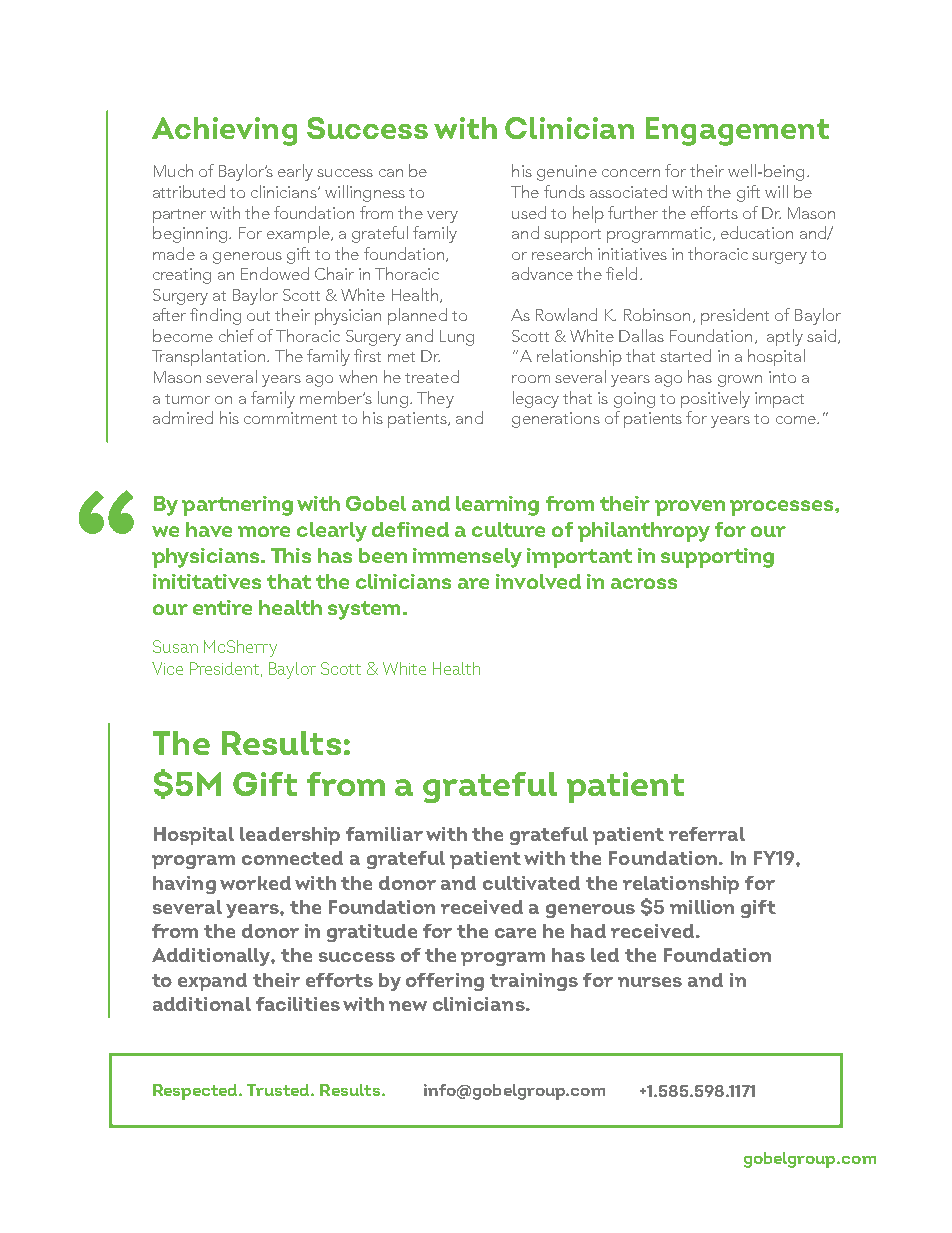  Describe the element at coordinates (224, 131) in the screenshot. I see `Achieving` at that location.
